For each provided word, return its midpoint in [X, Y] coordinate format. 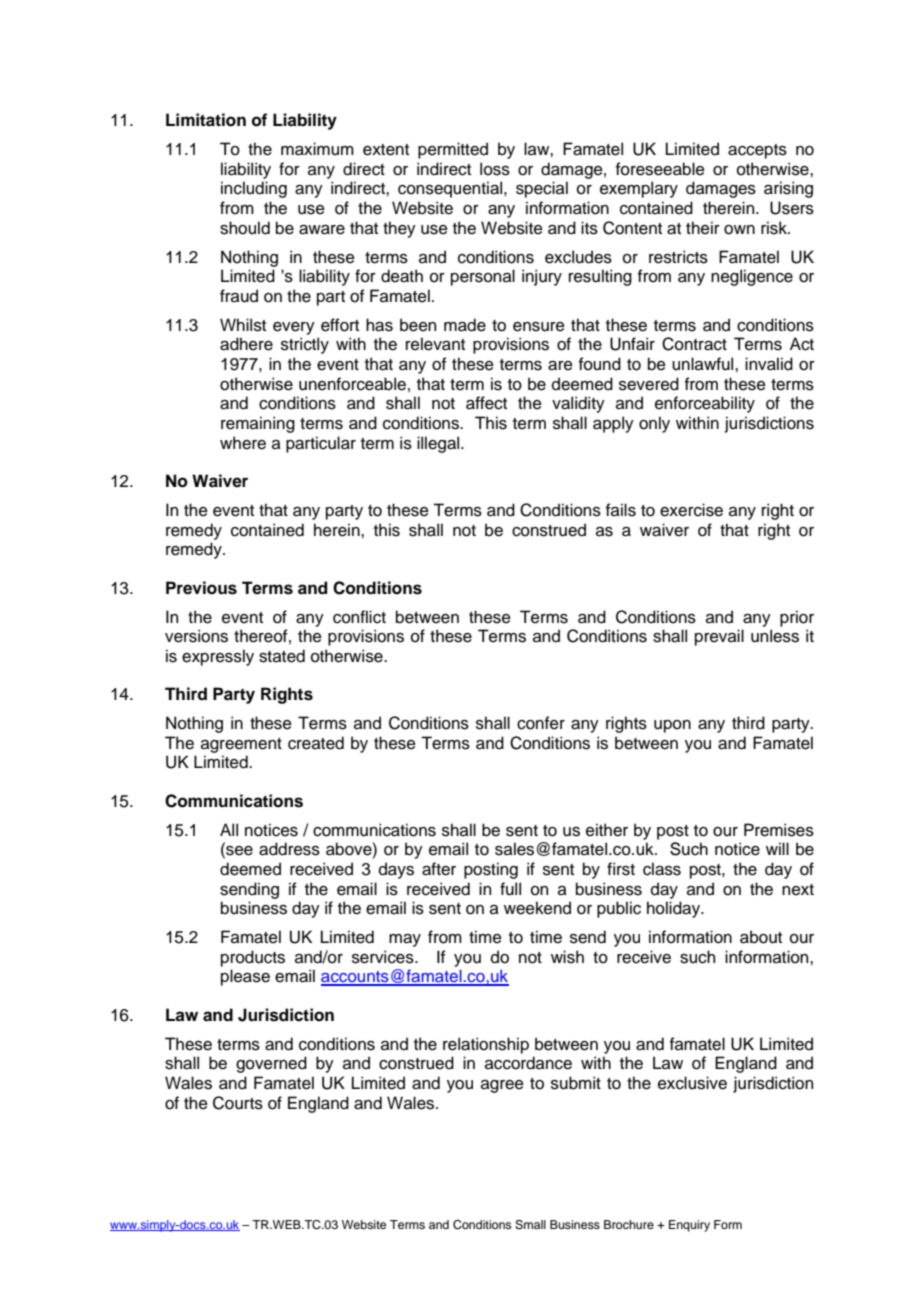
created [316, 743]
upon [672, 726]
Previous [201, 588]
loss [495, 169]
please [245, 977]
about [761, 937]
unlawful [704, 364]
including [254, 189]
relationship [486, 1045]
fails [621, 510]
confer [541, 723]
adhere [246, 344]
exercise [691, 510]
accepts [757, 151]
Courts [238, 1103]
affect [486, 403]
